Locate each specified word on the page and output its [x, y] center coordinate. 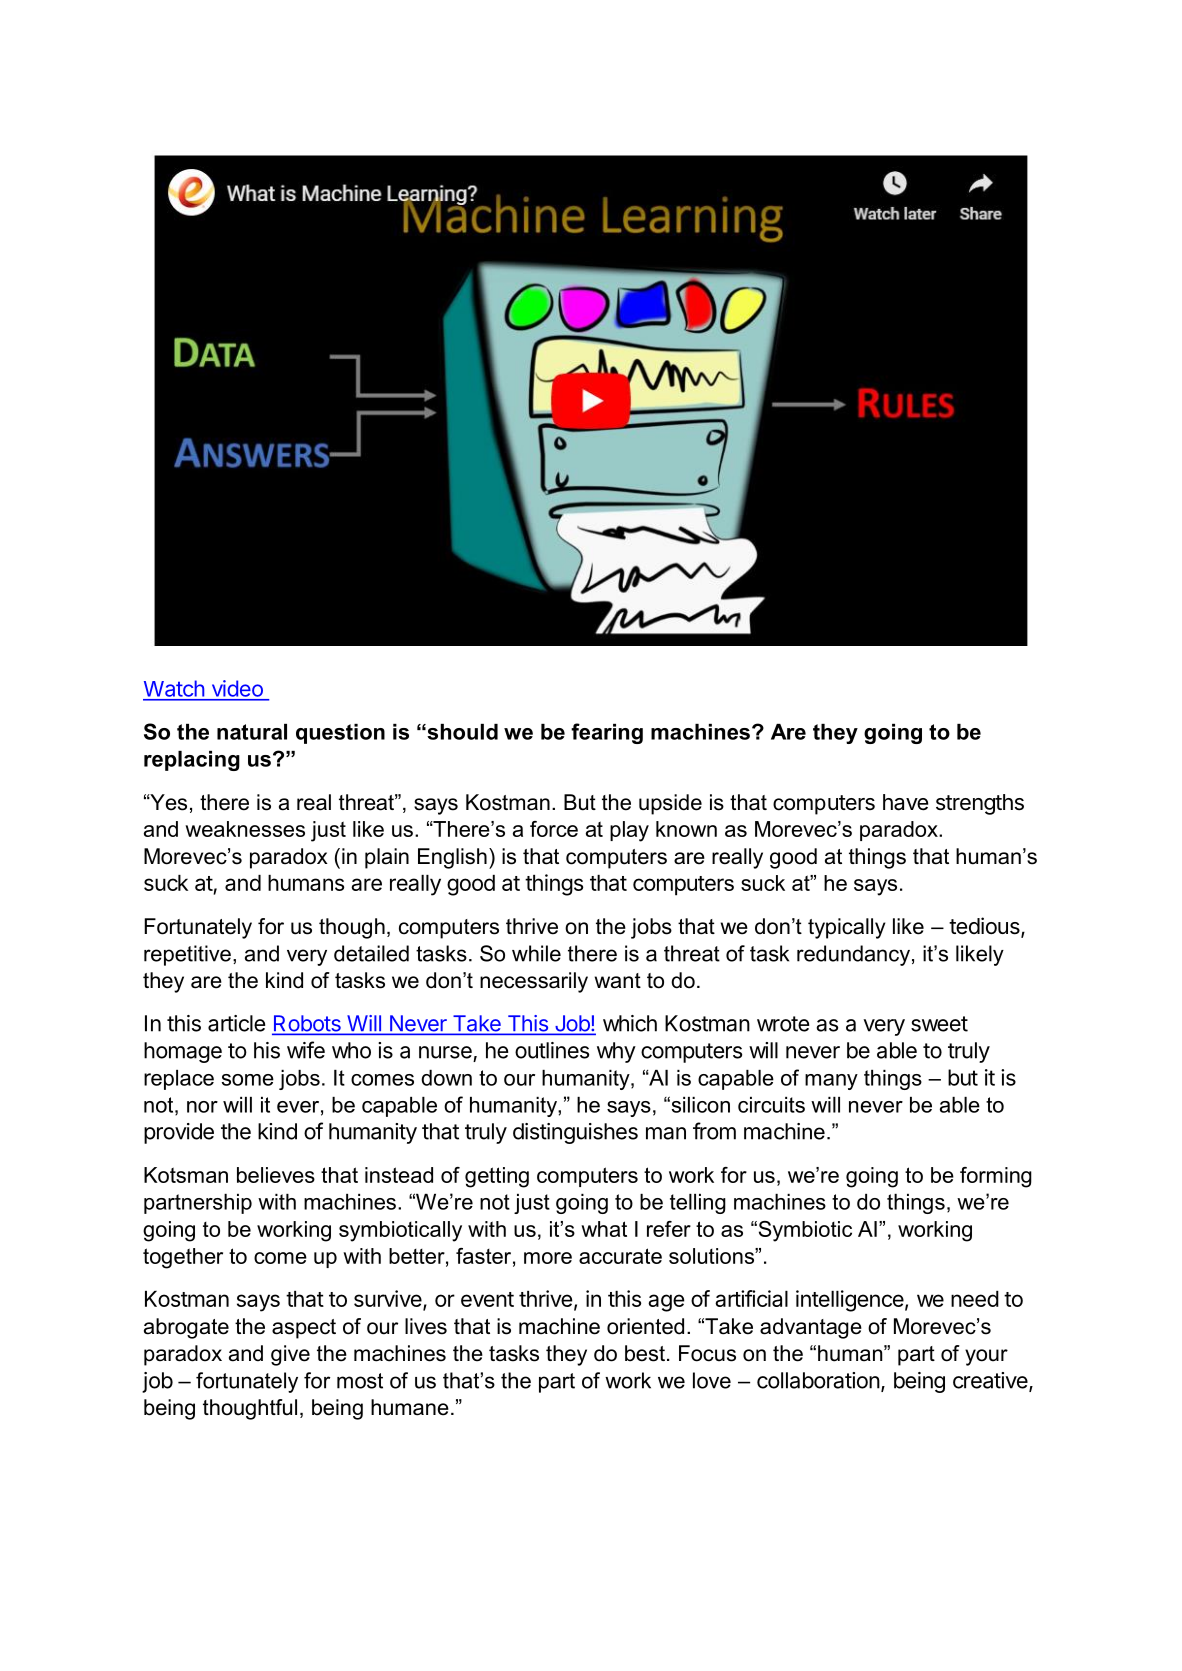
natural [252, 732]
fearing [607, 733]
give [290, 1355]
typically [847, 928]
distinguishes [575, 1133]
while [536, 953]
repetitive [187, 955]
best [645, 1353]
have [905, 802]
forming [996, 1177]
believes [276, 1175]
